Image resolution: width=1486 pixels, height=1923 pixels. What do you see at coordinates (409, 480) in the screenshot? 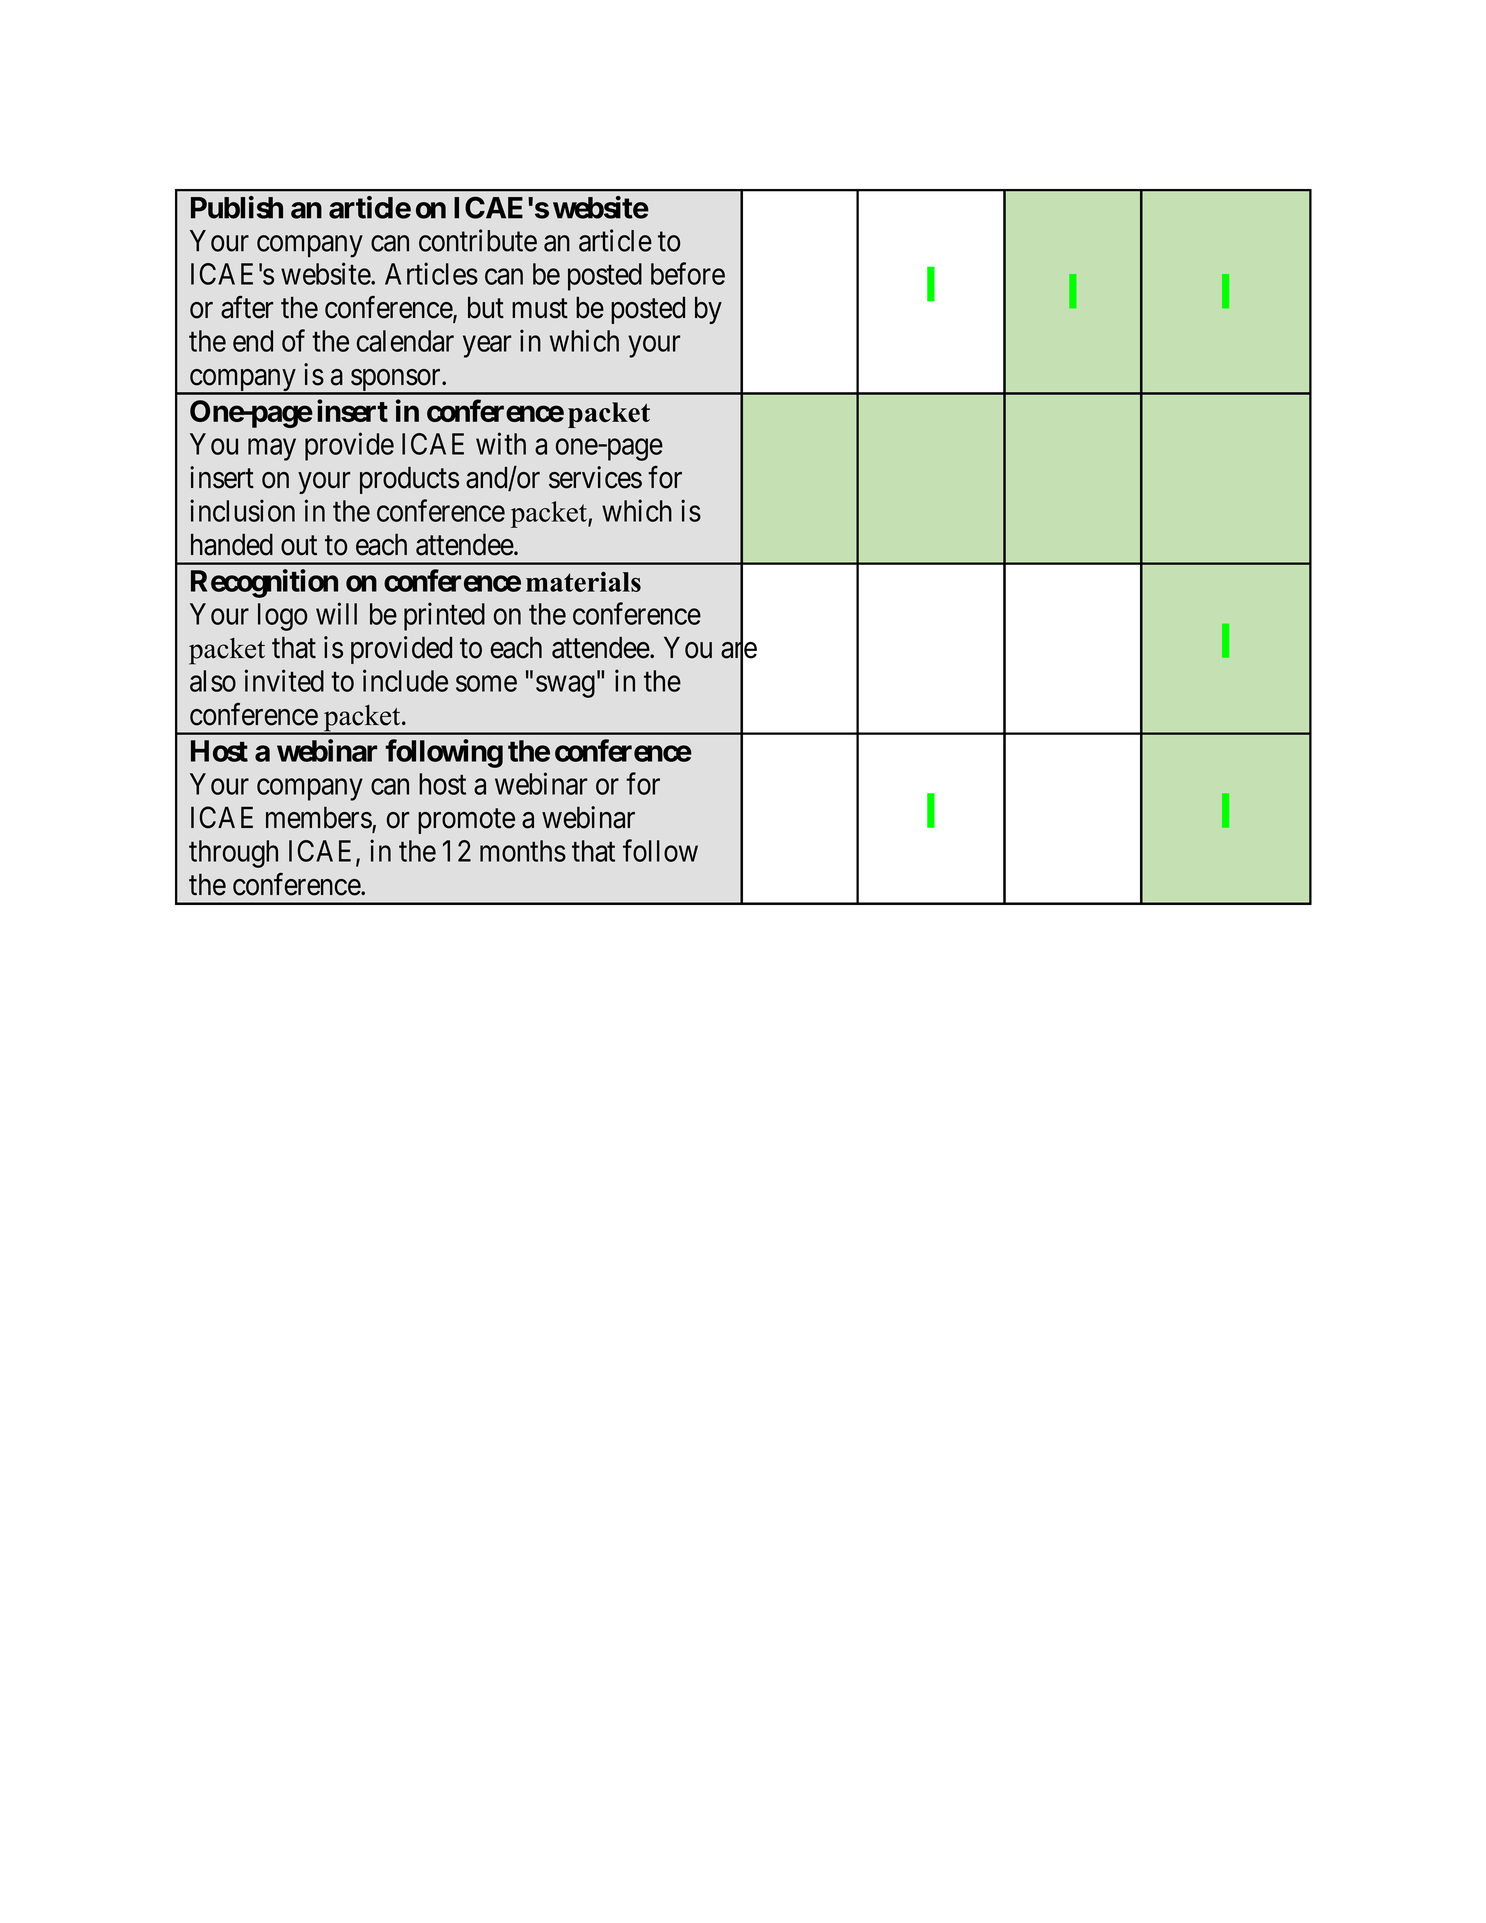
I see `products` at bounding box center [409, 480].
